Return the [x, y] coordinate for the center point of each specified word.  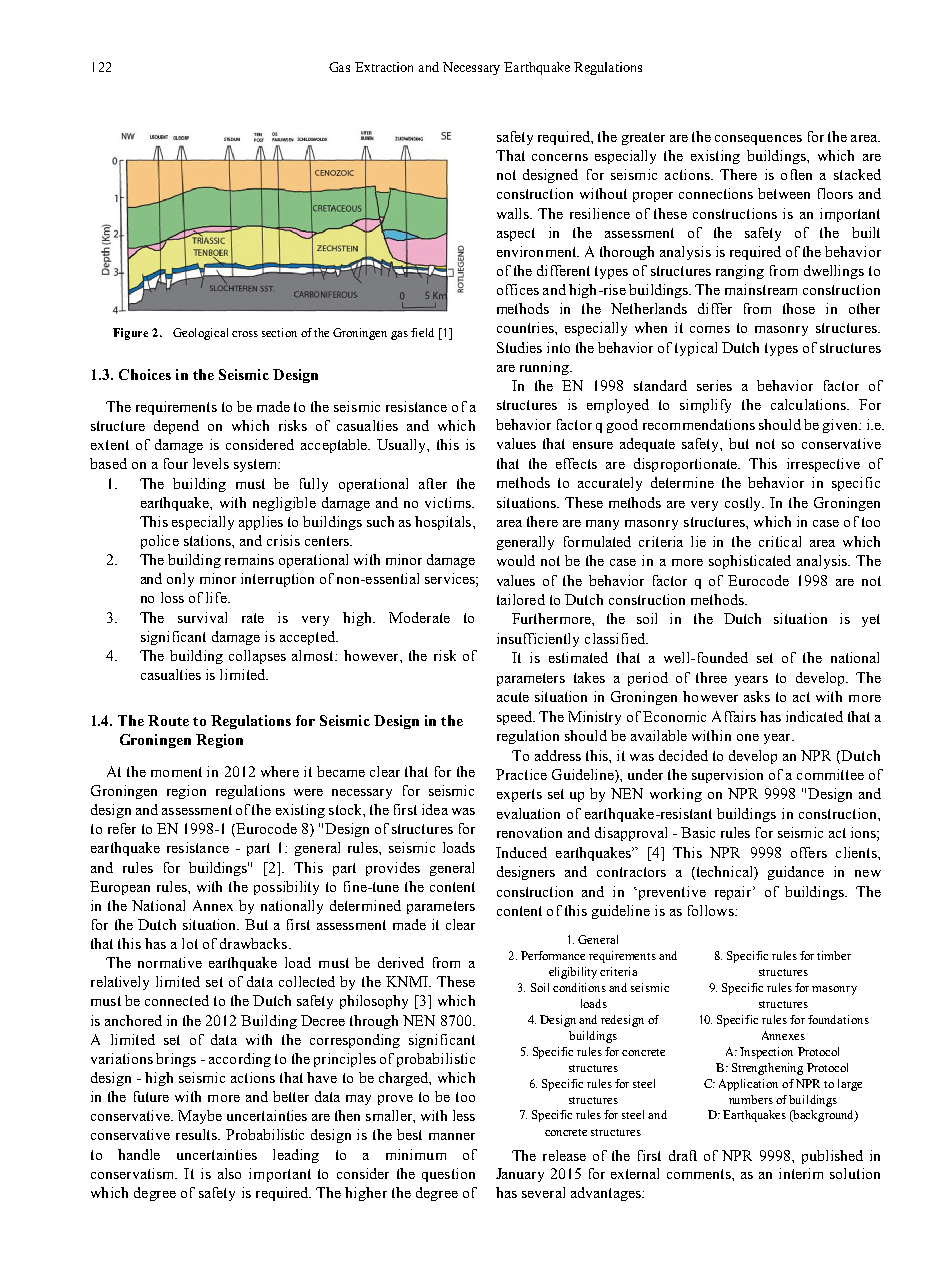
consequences [758, 140]
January [520, 1175]
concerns [560, 157]
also [229, 1173]
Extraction [384, 67]
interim [801, 1173]
